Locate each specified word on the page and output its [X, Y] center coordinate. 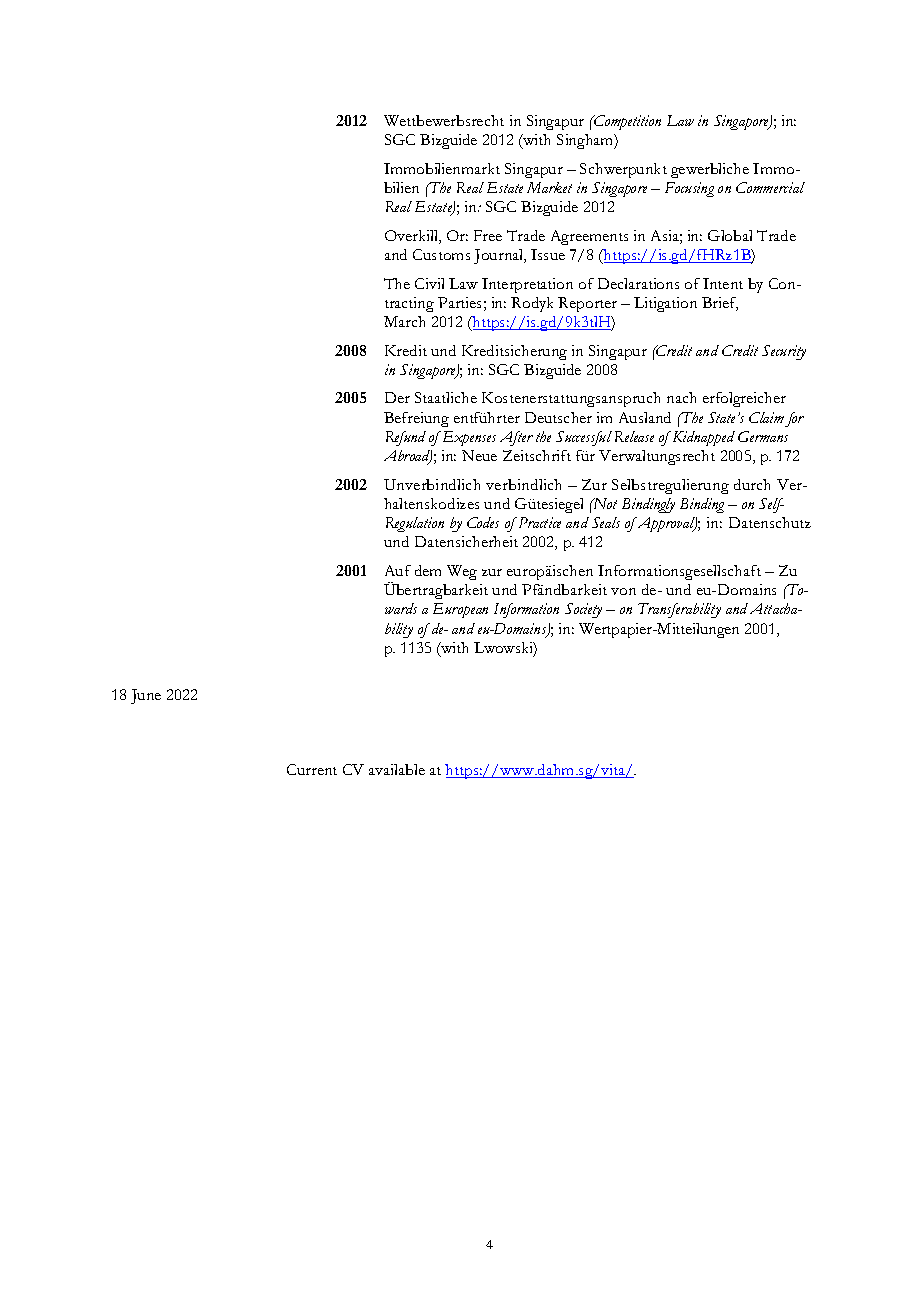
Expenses [468, 438]
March [404, 321]
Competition [626, 122]
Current [312, 769]
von [623, 591]
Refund [406, 438]
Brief [720, 304]
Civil [429, 283]
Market [549, 187]
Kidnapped [702, 438]
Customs [441, 254]
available [397, 769]
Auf [398, 570]
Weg [462, 572]
